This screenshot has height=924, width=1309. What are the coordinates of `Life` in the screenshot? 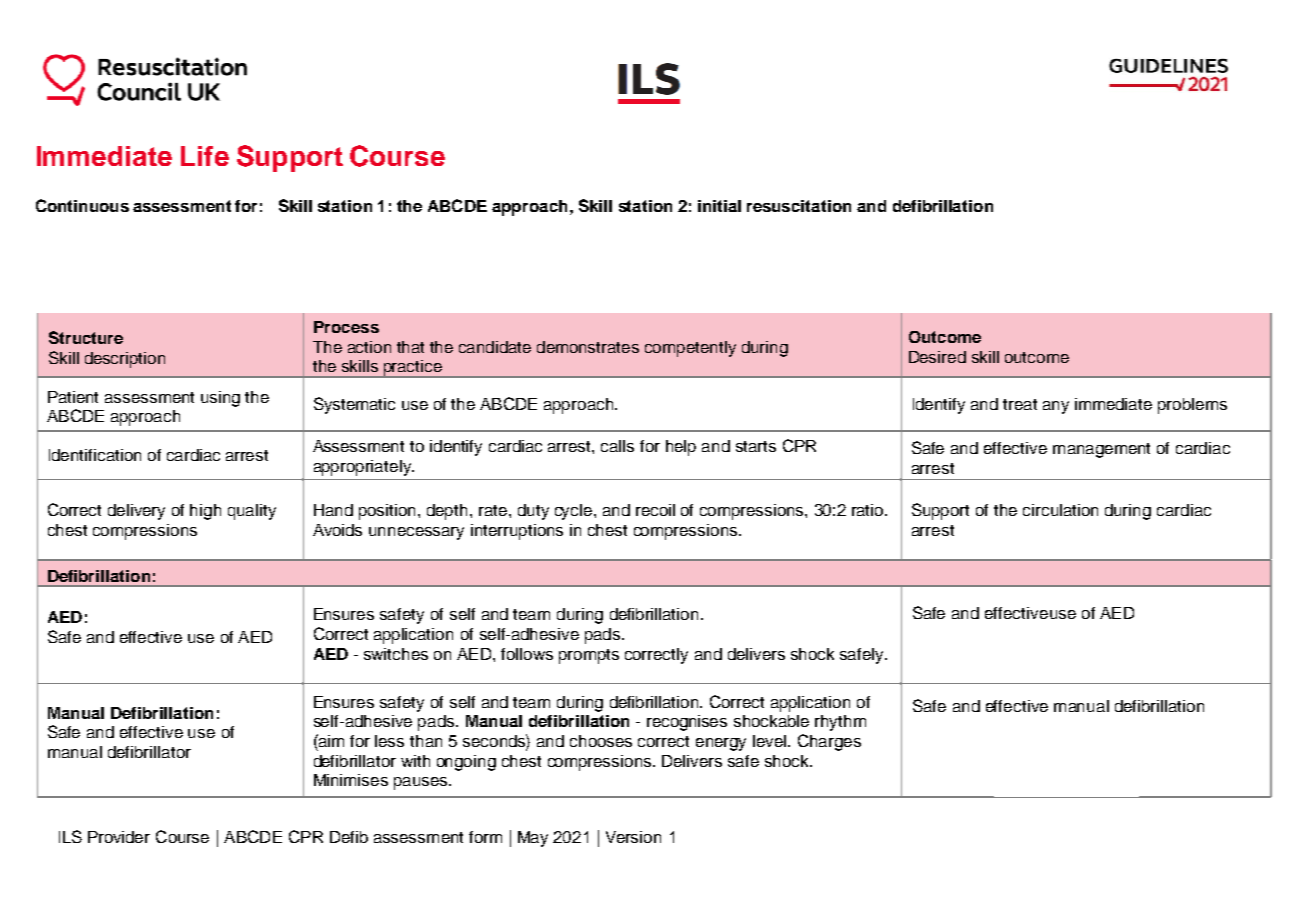 It's located at (205, 156).
